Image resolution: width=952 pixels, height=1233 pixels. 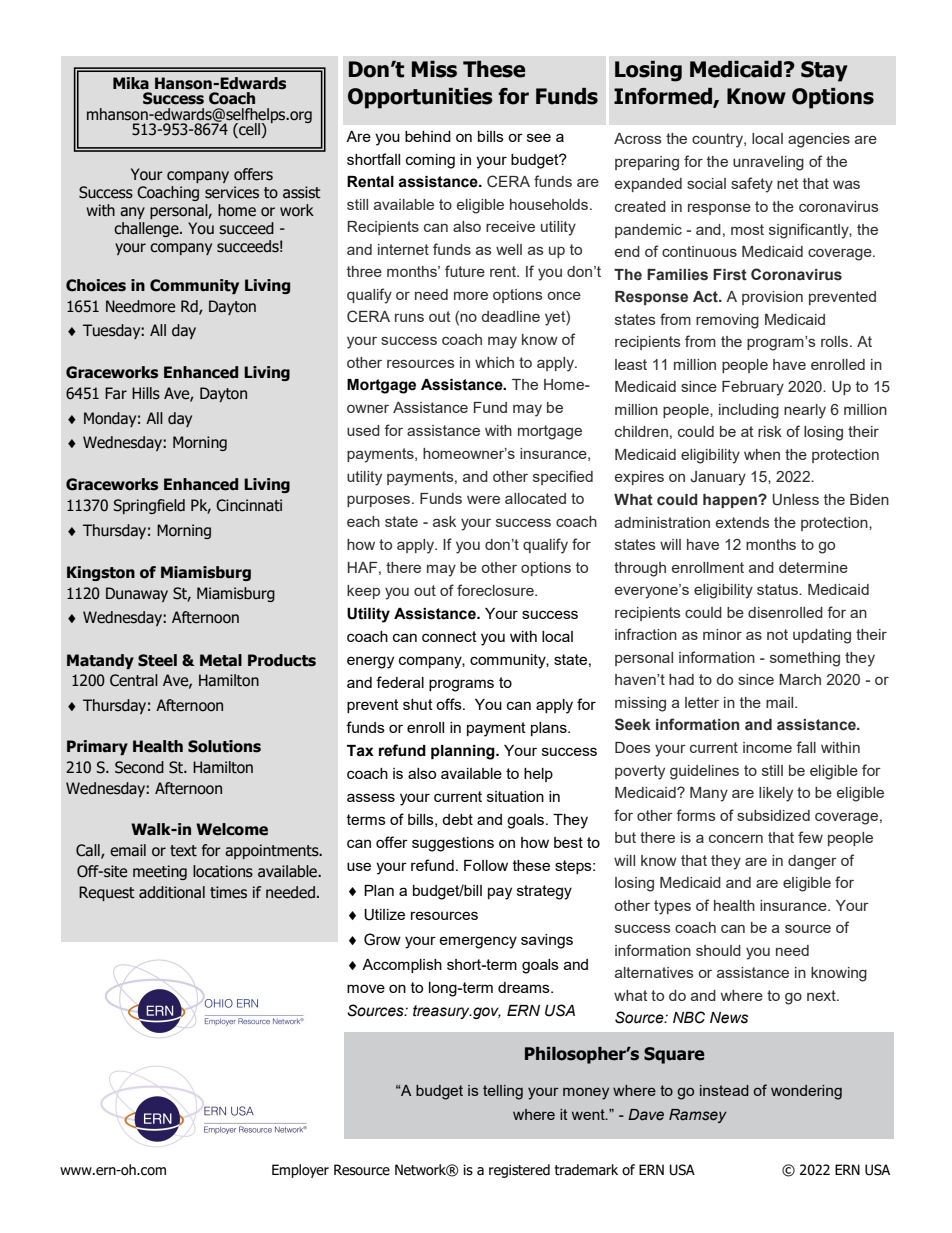 I want to click on Opportunities, so click(x=420, y=98).
